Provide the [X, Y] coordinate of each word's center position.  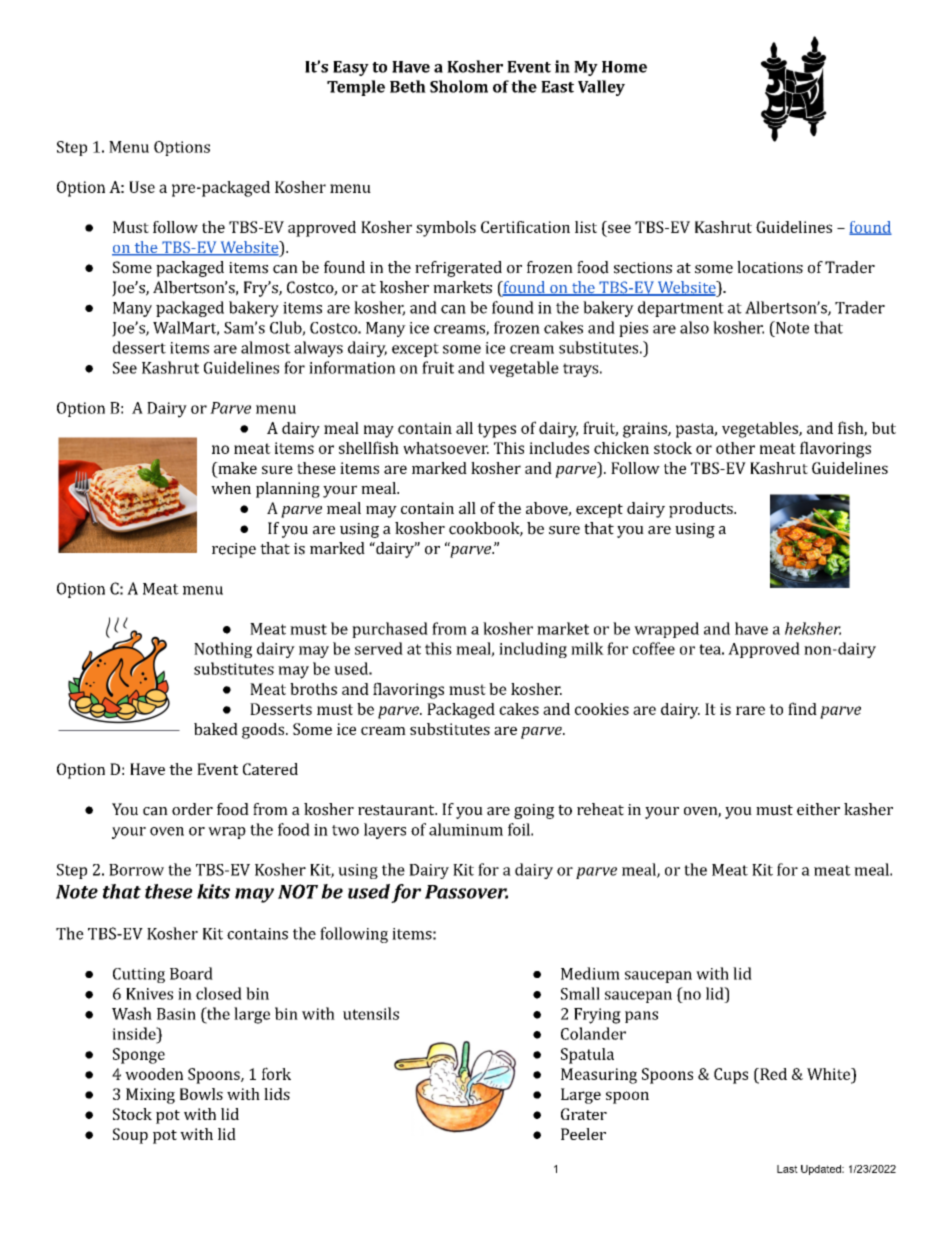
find [802, 708]
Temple [356, 88]
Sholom [459, 86]
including [533, 650]
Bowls [201, 1094]
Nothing [223, 650]
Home [624, 67]
